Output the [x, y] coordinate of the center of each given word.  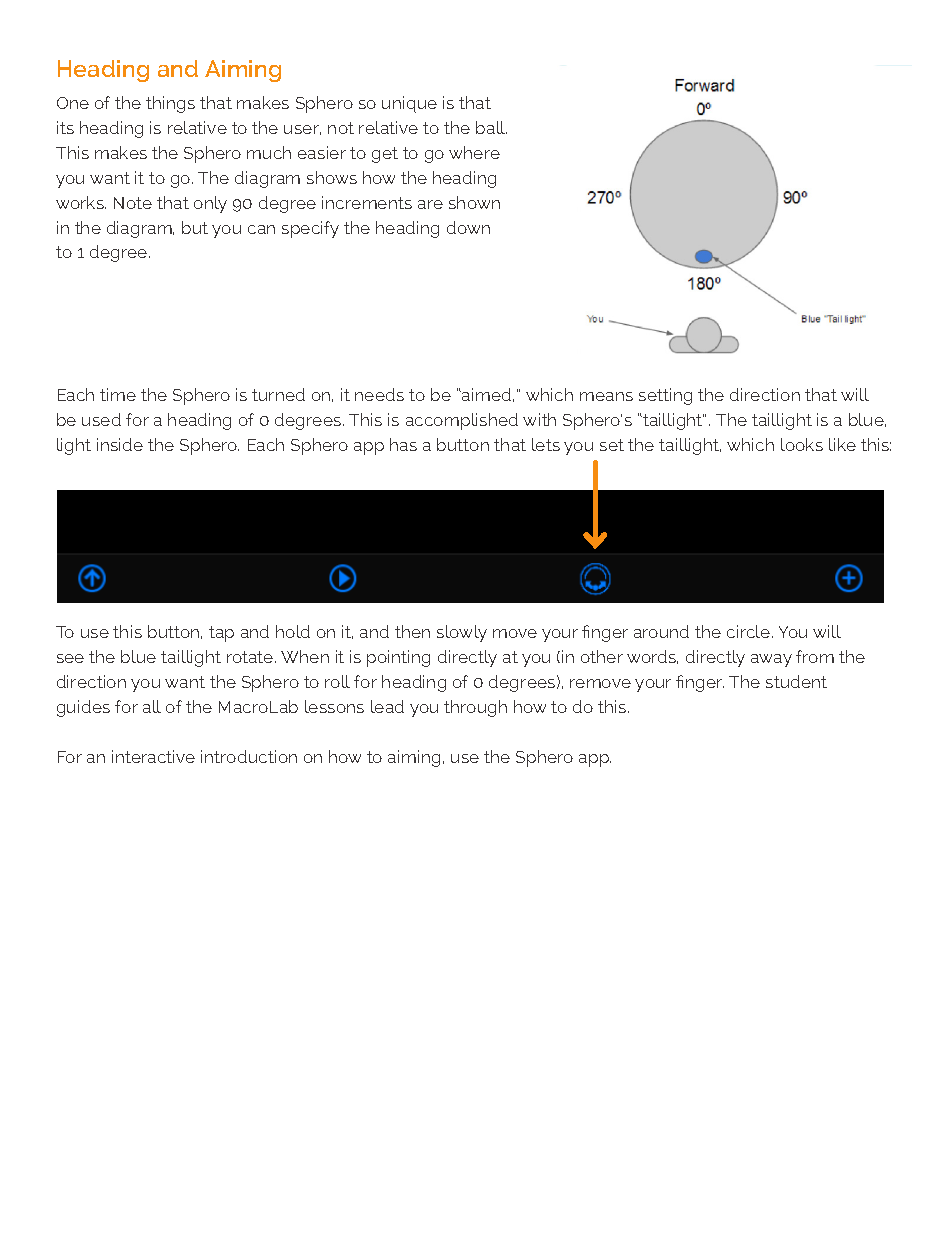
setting [665, 396]
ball [491, 127]
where [474, 152]
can [261, 229]
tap [221, 634]
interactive [153, 756]
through [475, 708]
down [468, 227]
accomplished [462, 421]
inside [120, 444]
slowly [462, 633]
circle [750, 631]
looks [802, 444]
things [170, 104]
